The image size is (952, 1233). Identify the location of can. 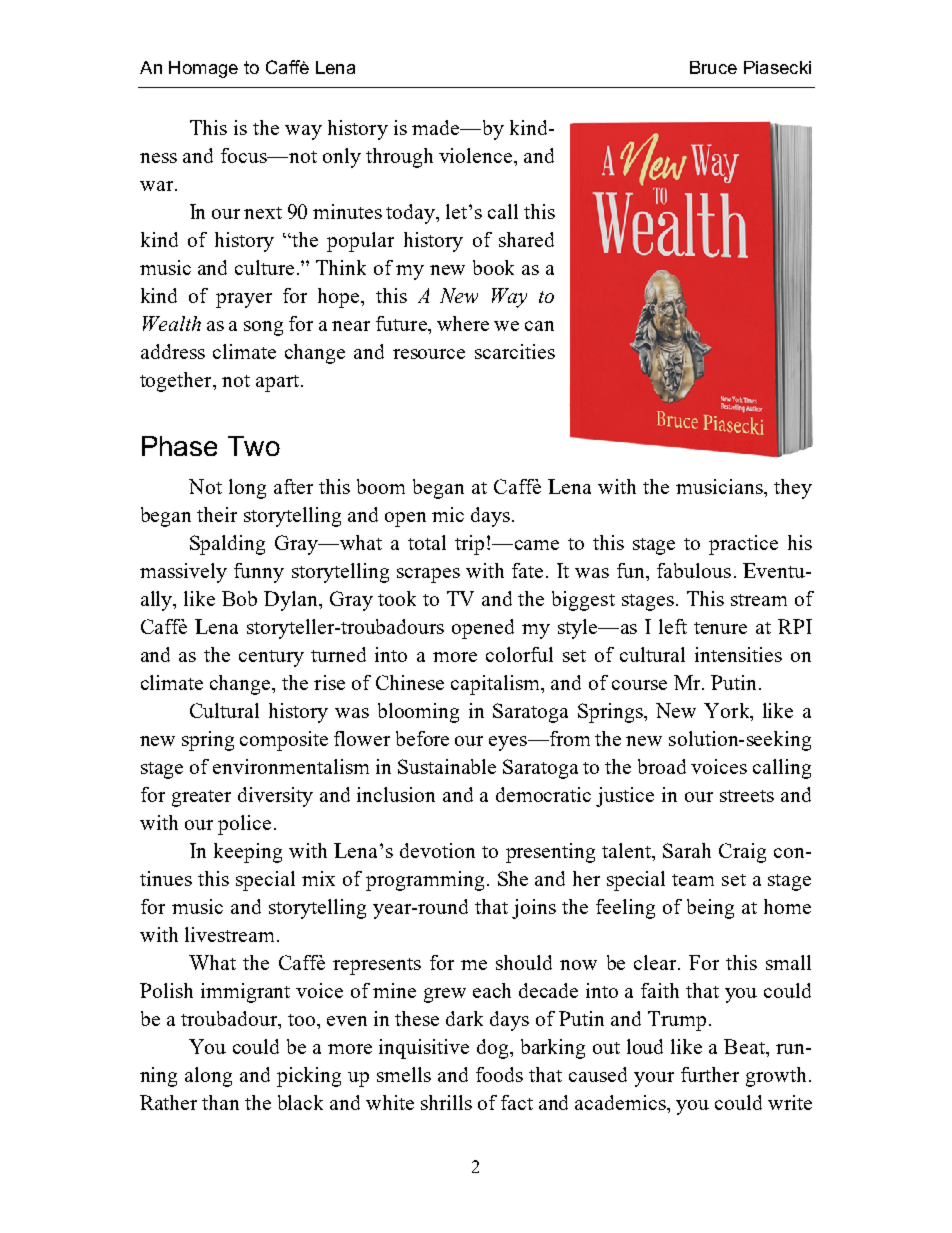
(539, 326).
